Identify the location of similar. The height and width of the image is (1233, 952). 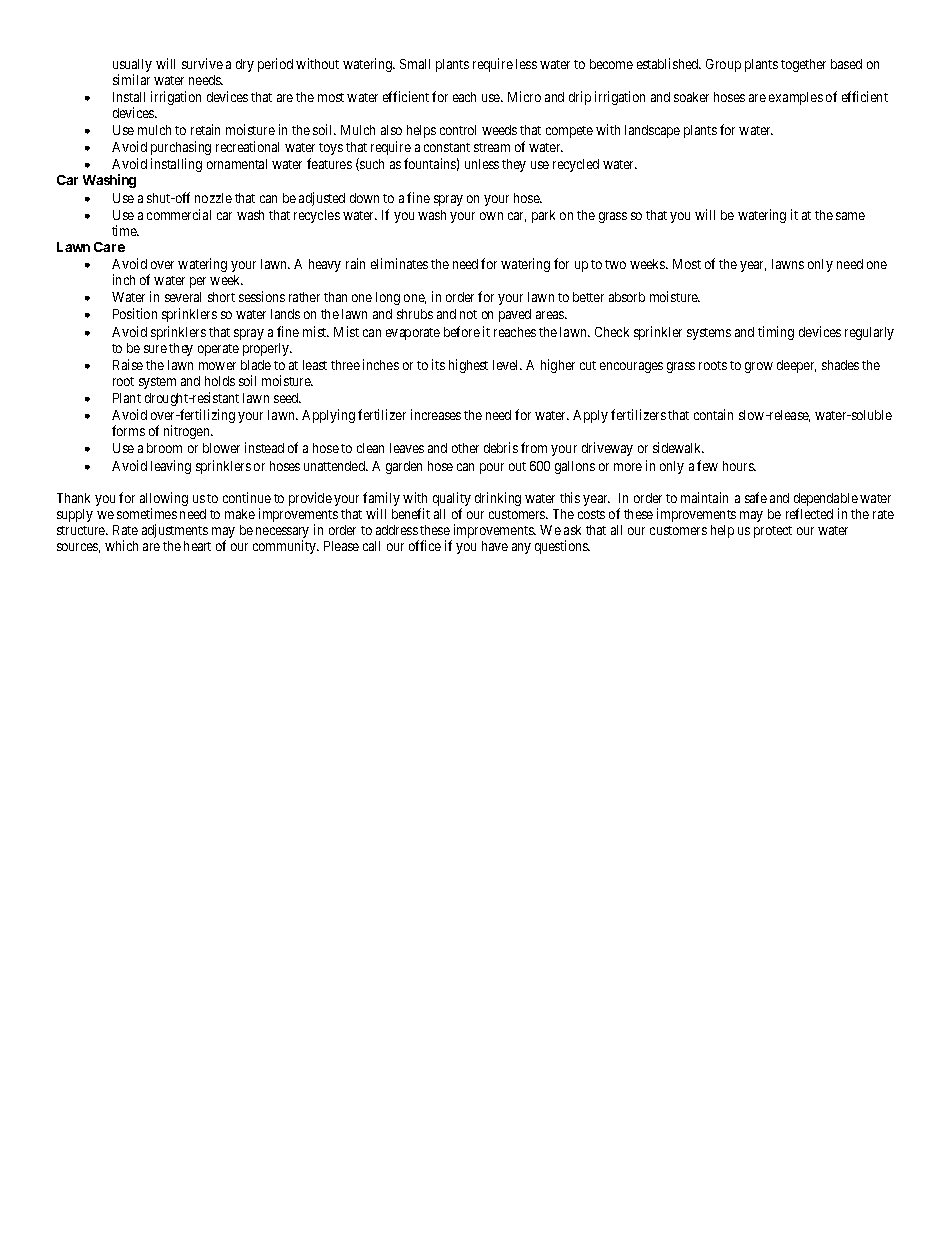
(131, 79).
